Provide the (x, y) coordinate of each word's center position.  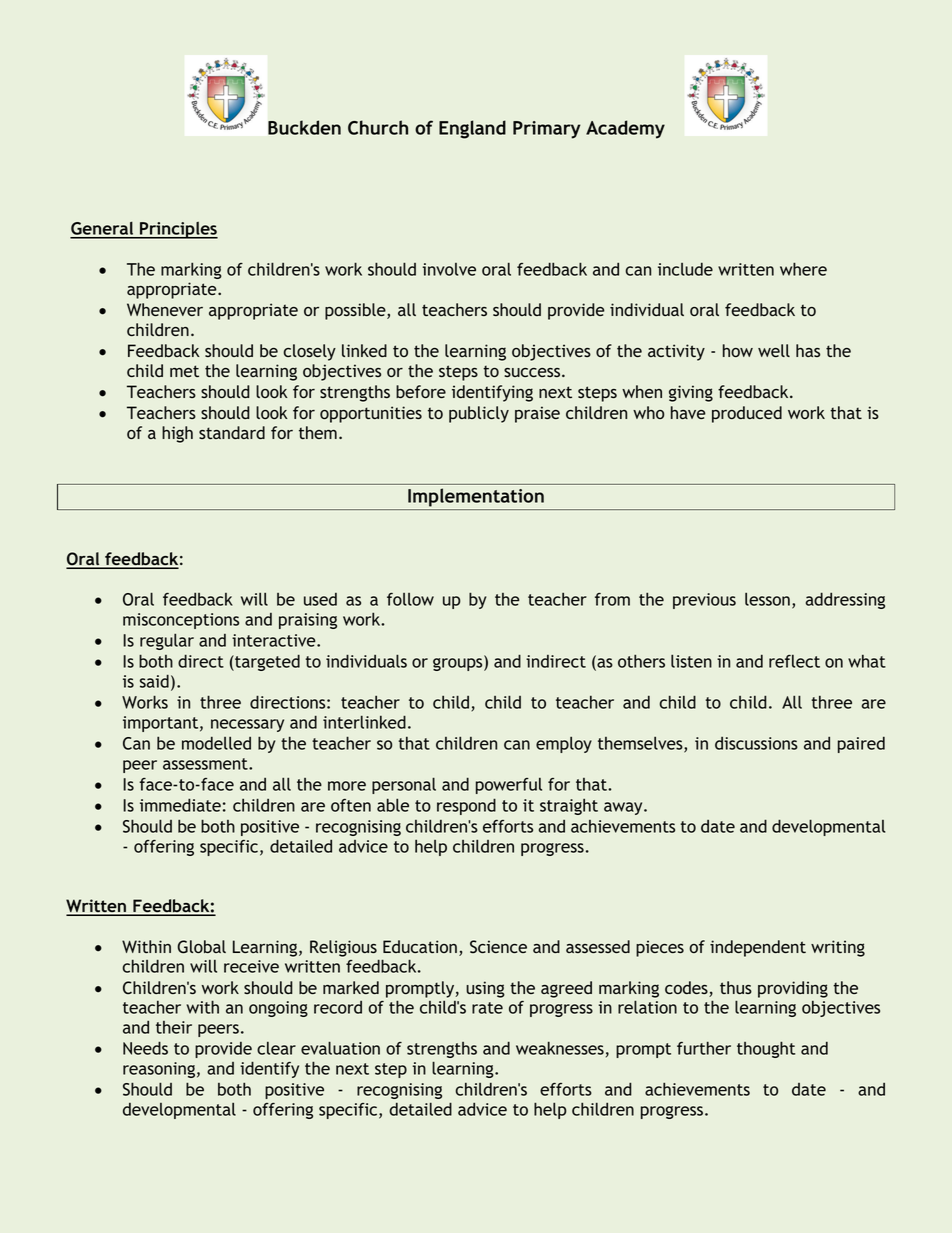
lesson (767, 599)
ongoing (278, 1009)
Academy (625, 129)
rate (487, 1008)
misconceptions (181, 621)
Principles (178, 230)
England (472, 129)
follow (410, 599)
